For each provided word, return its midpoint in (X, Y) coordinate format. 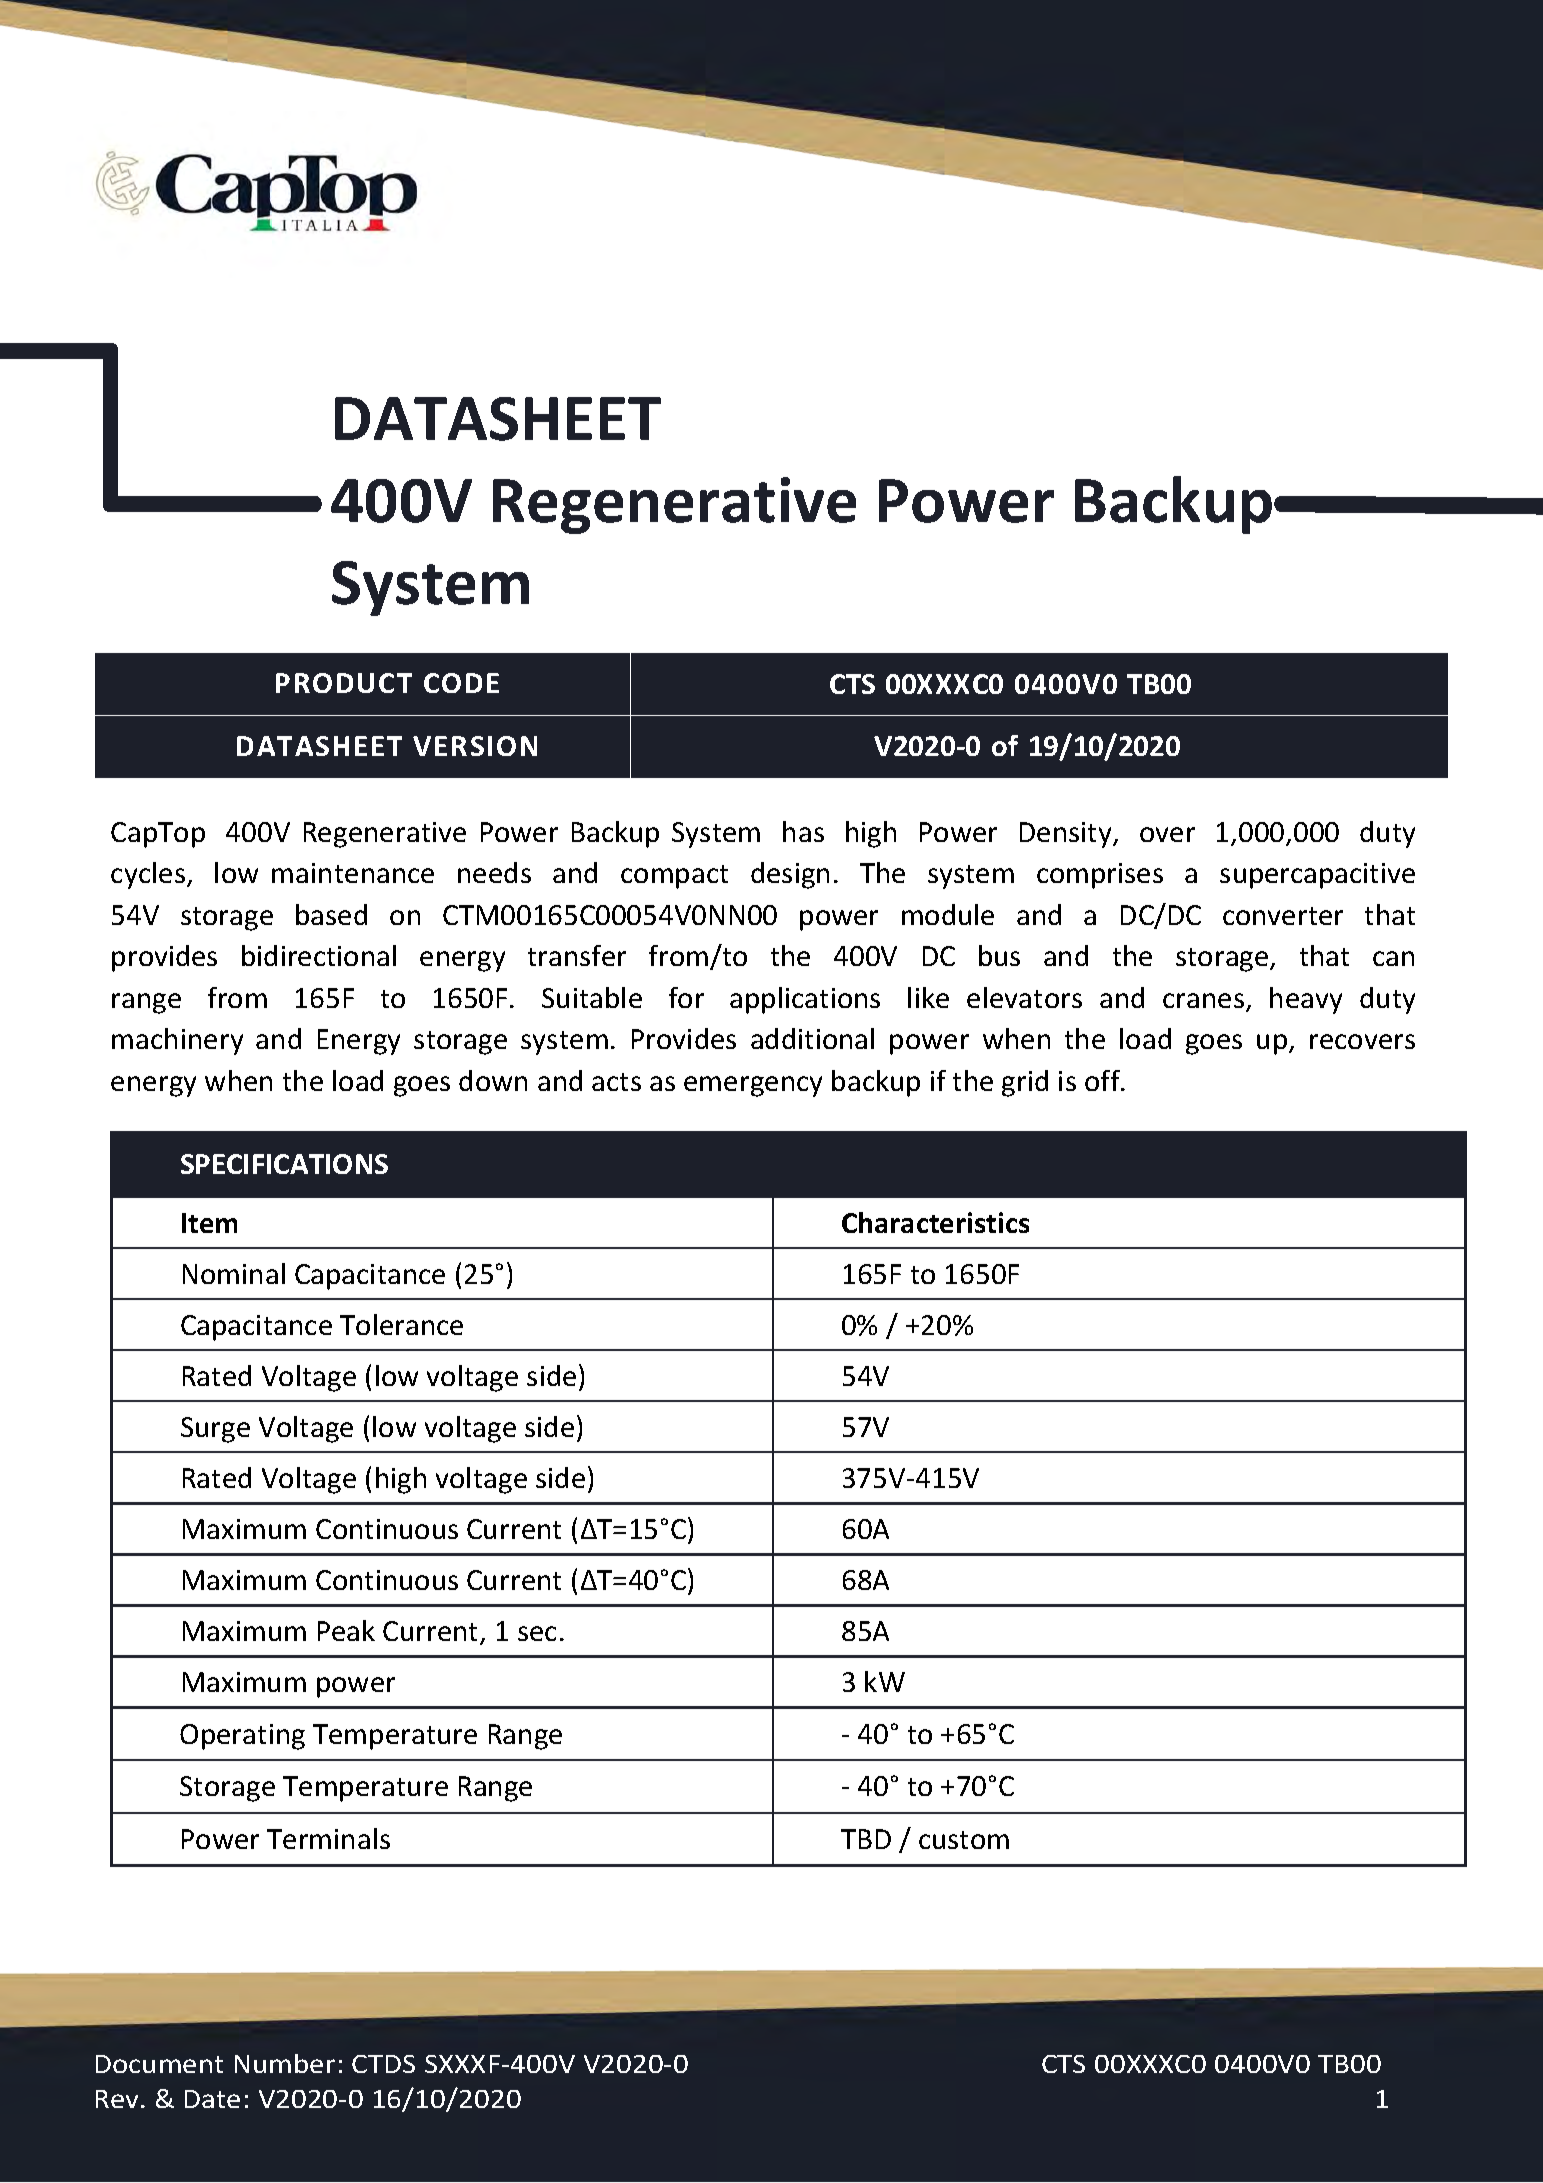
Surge (215, 1430)
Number (285, 2063)
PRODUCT (344, 683)
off (1103, 1080)
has (803, 831)
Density (1067, 835)
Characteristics (935, 1222)
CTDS (383, 2064)
